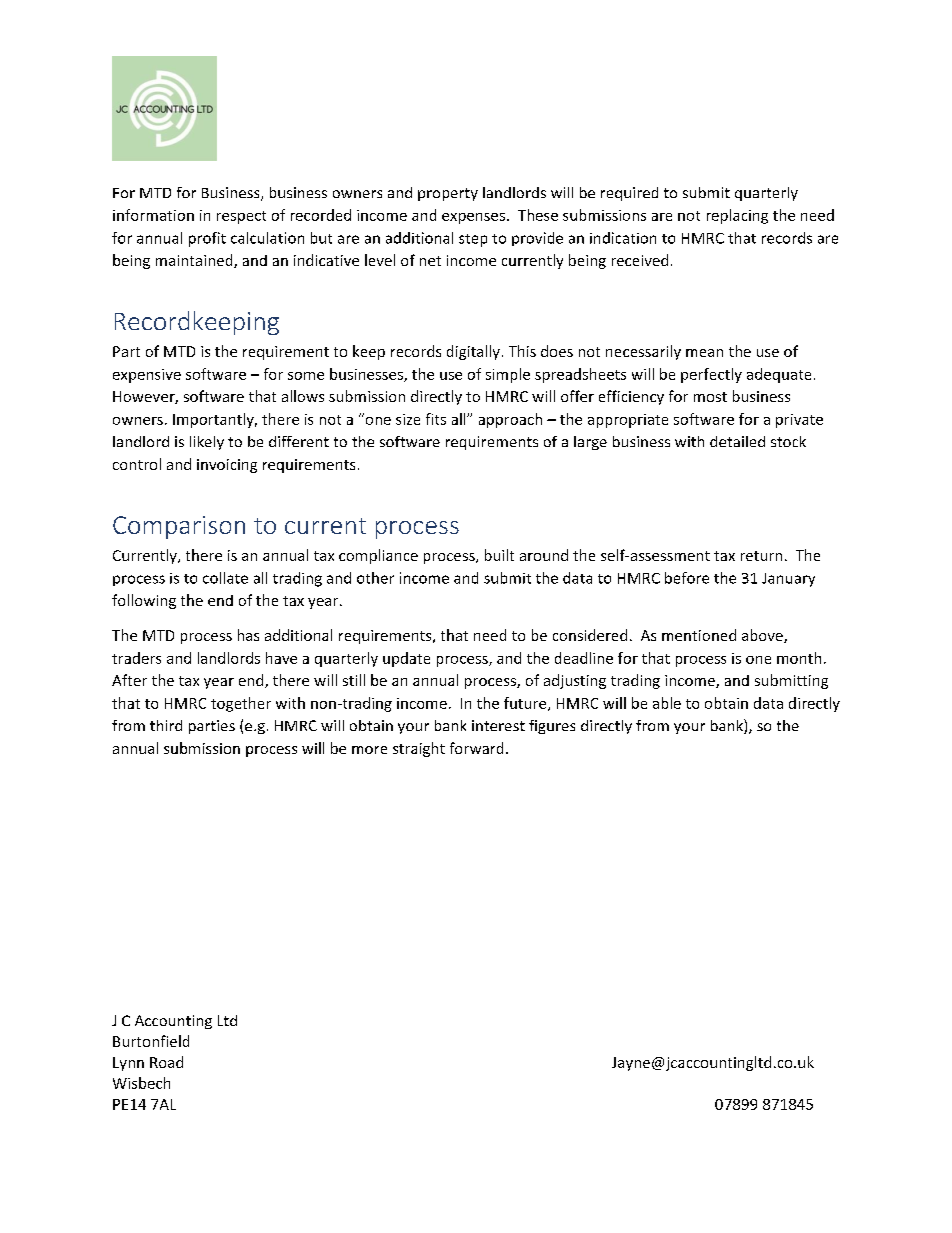 The height and width of the page is (1233, 952). I want to click on figures, so click(552, 727).
